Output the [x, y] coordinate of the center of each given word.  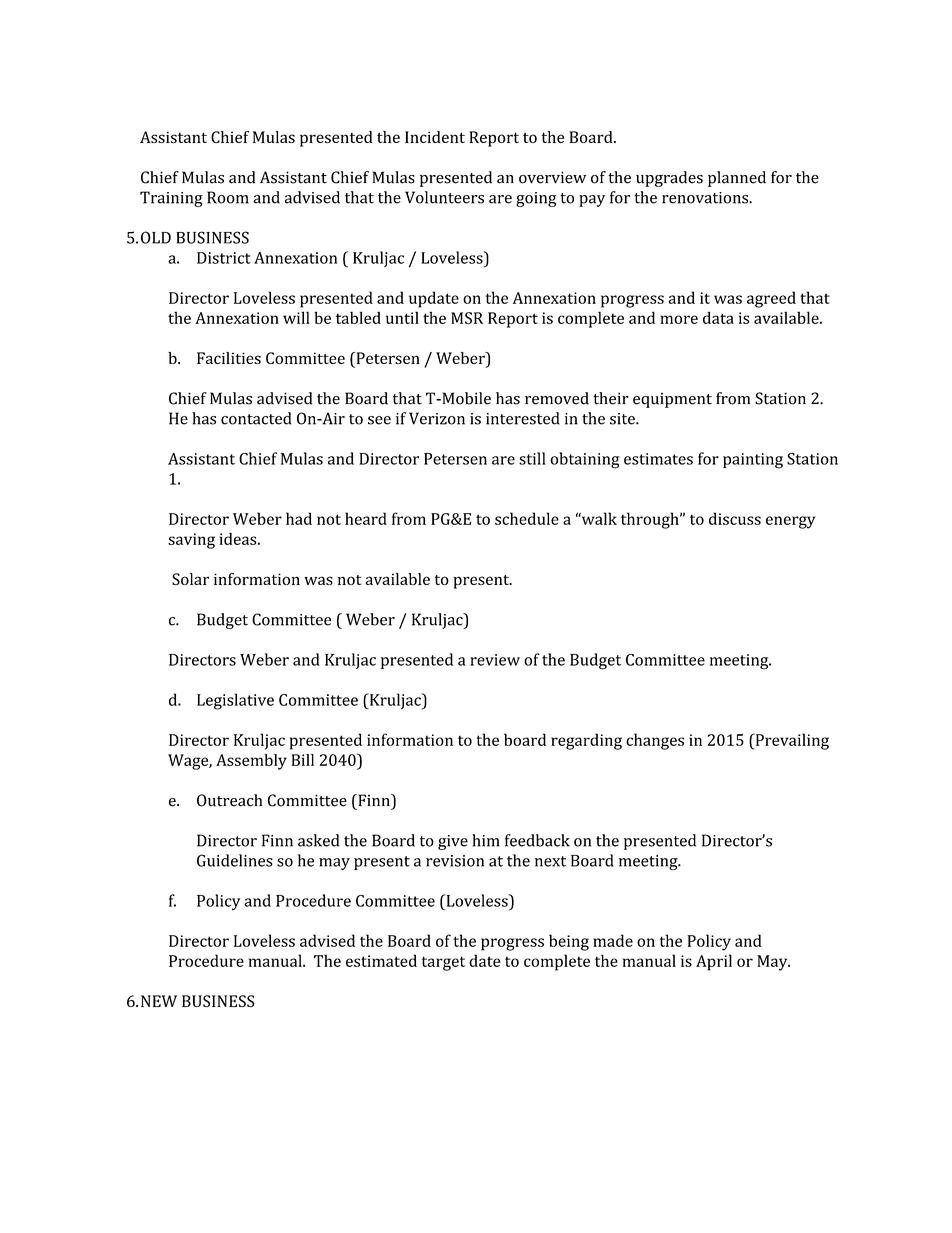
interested [523, 418]
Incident [435, 137]
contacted [256, 418]
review [495, 660]
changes [655, 741]
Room [228, 197]
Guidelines [235, 860]
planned [737, 179]
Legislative [235, 701]
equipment [672, 400]
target [443, 963]
